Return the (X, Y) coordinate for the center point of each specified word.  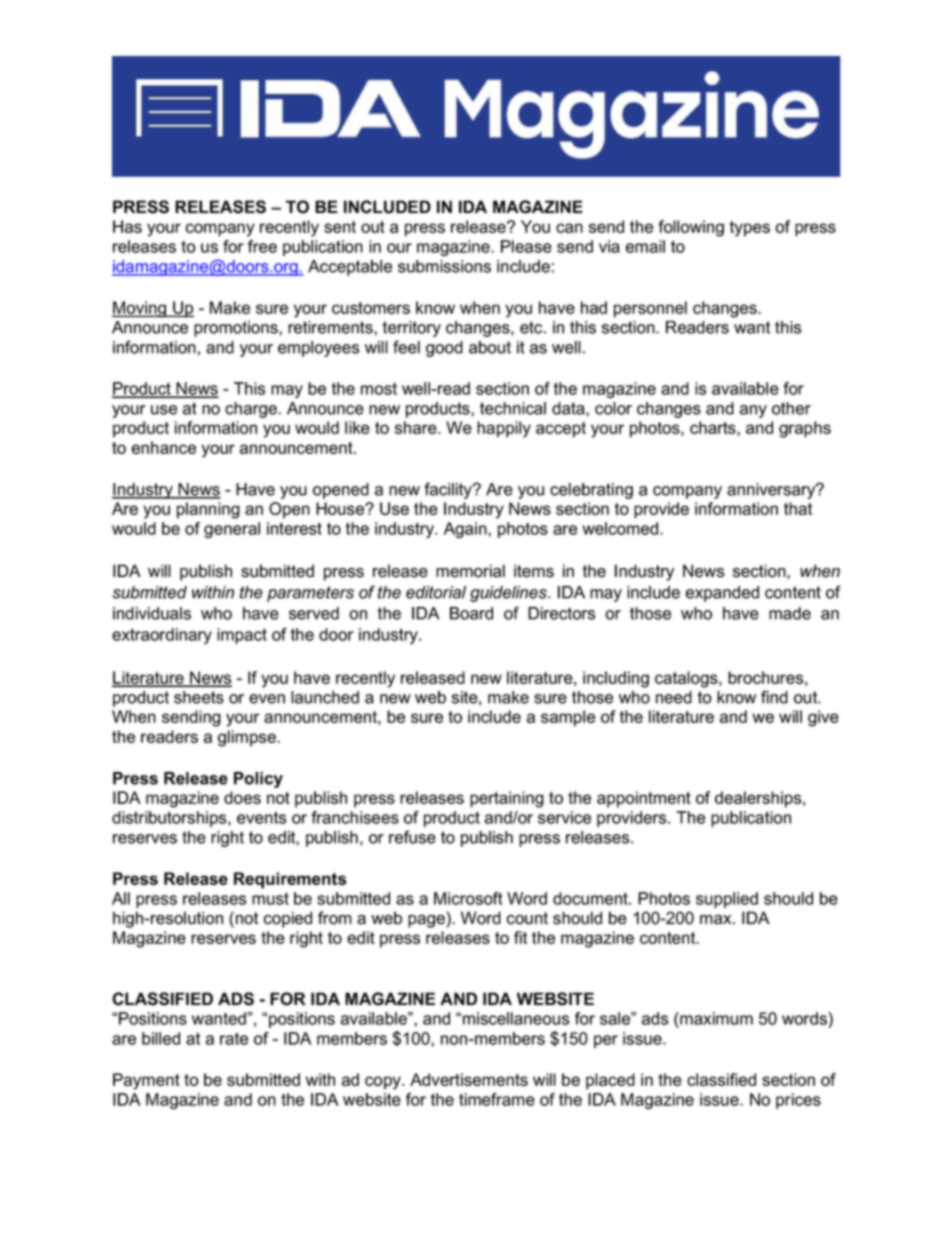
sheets (199, 697)
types (749, 229)
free (262, 246)
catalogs (687, 679)
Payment (146, 1081)
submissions (444, 266)
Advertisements (469, 1079)
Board (471, 613)
